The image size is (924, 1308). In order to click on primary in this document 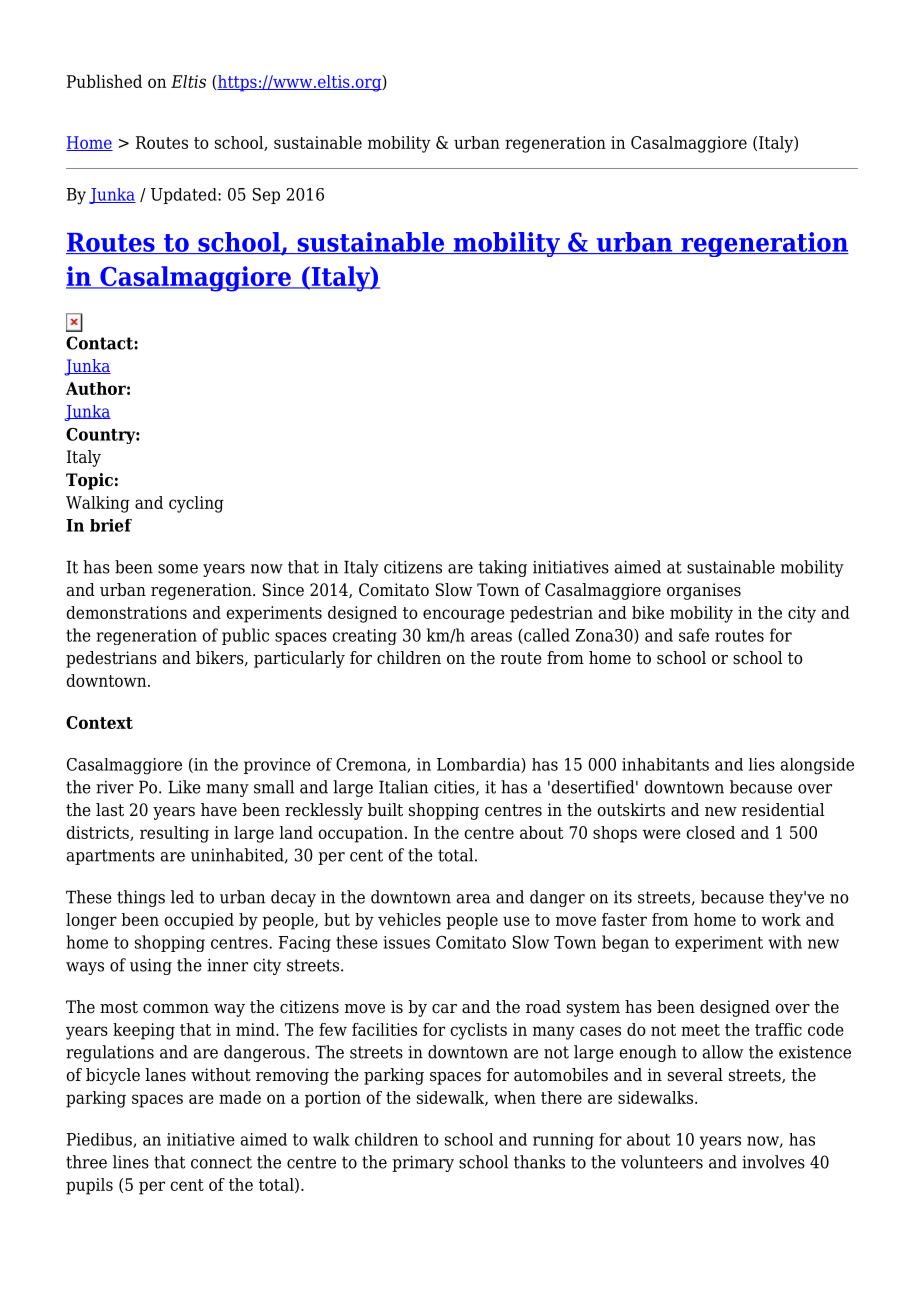, I will do `click(423, 1163)`.
